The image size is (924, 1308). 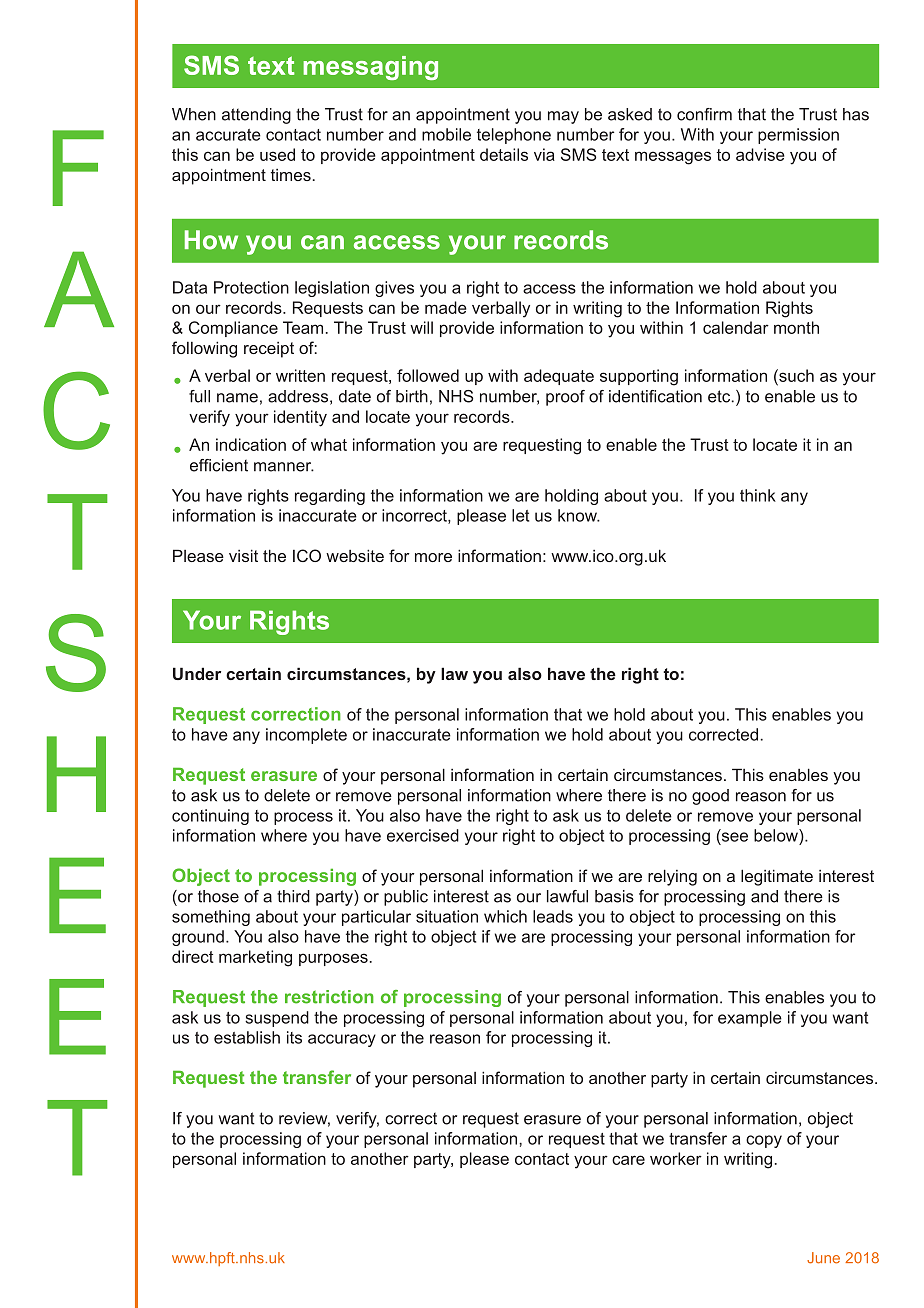 I want to click on June, so click(x=823, y=1258).
